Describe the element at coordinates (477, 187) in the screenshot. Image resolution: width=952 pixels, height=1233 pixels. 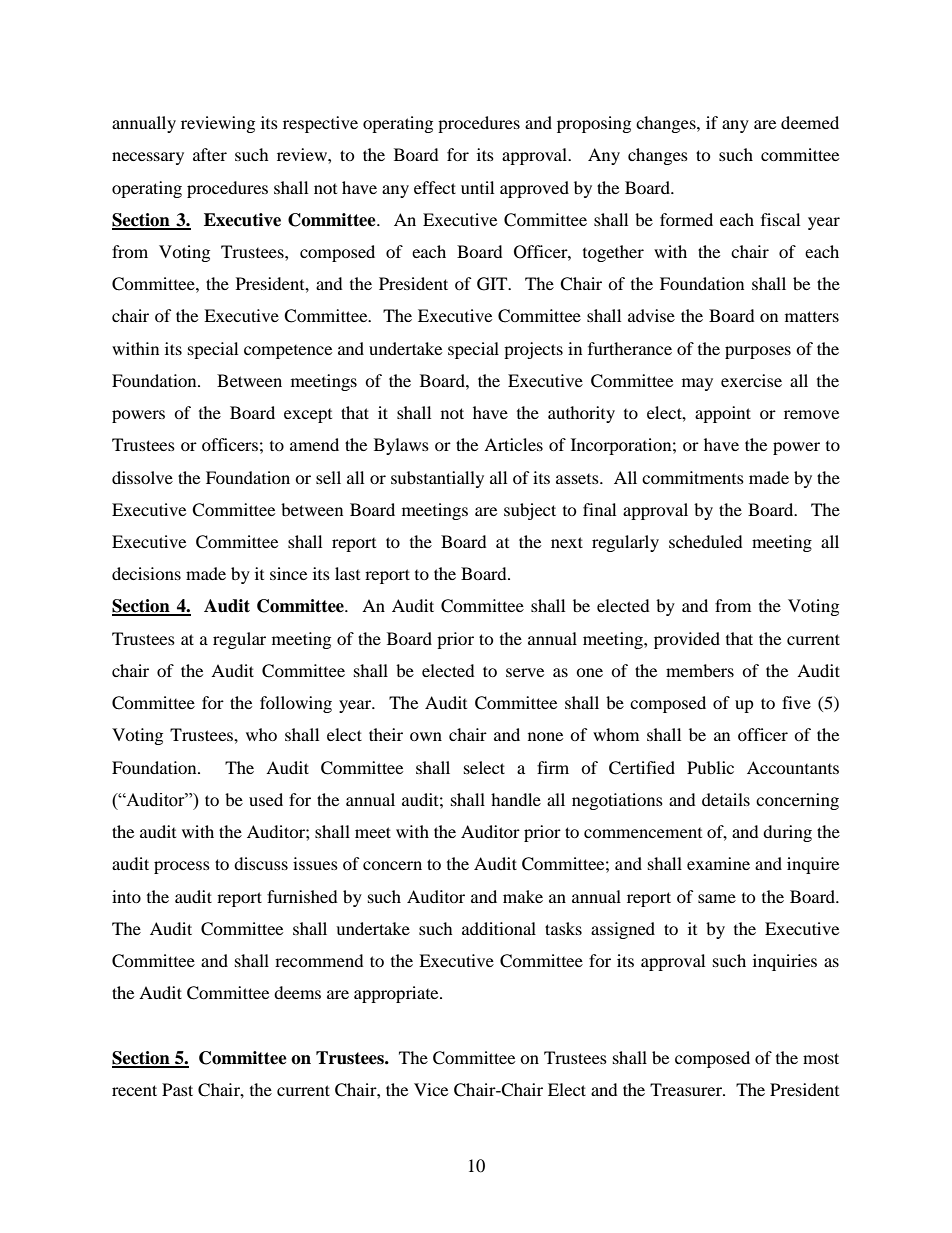
I see `until` at that location.
